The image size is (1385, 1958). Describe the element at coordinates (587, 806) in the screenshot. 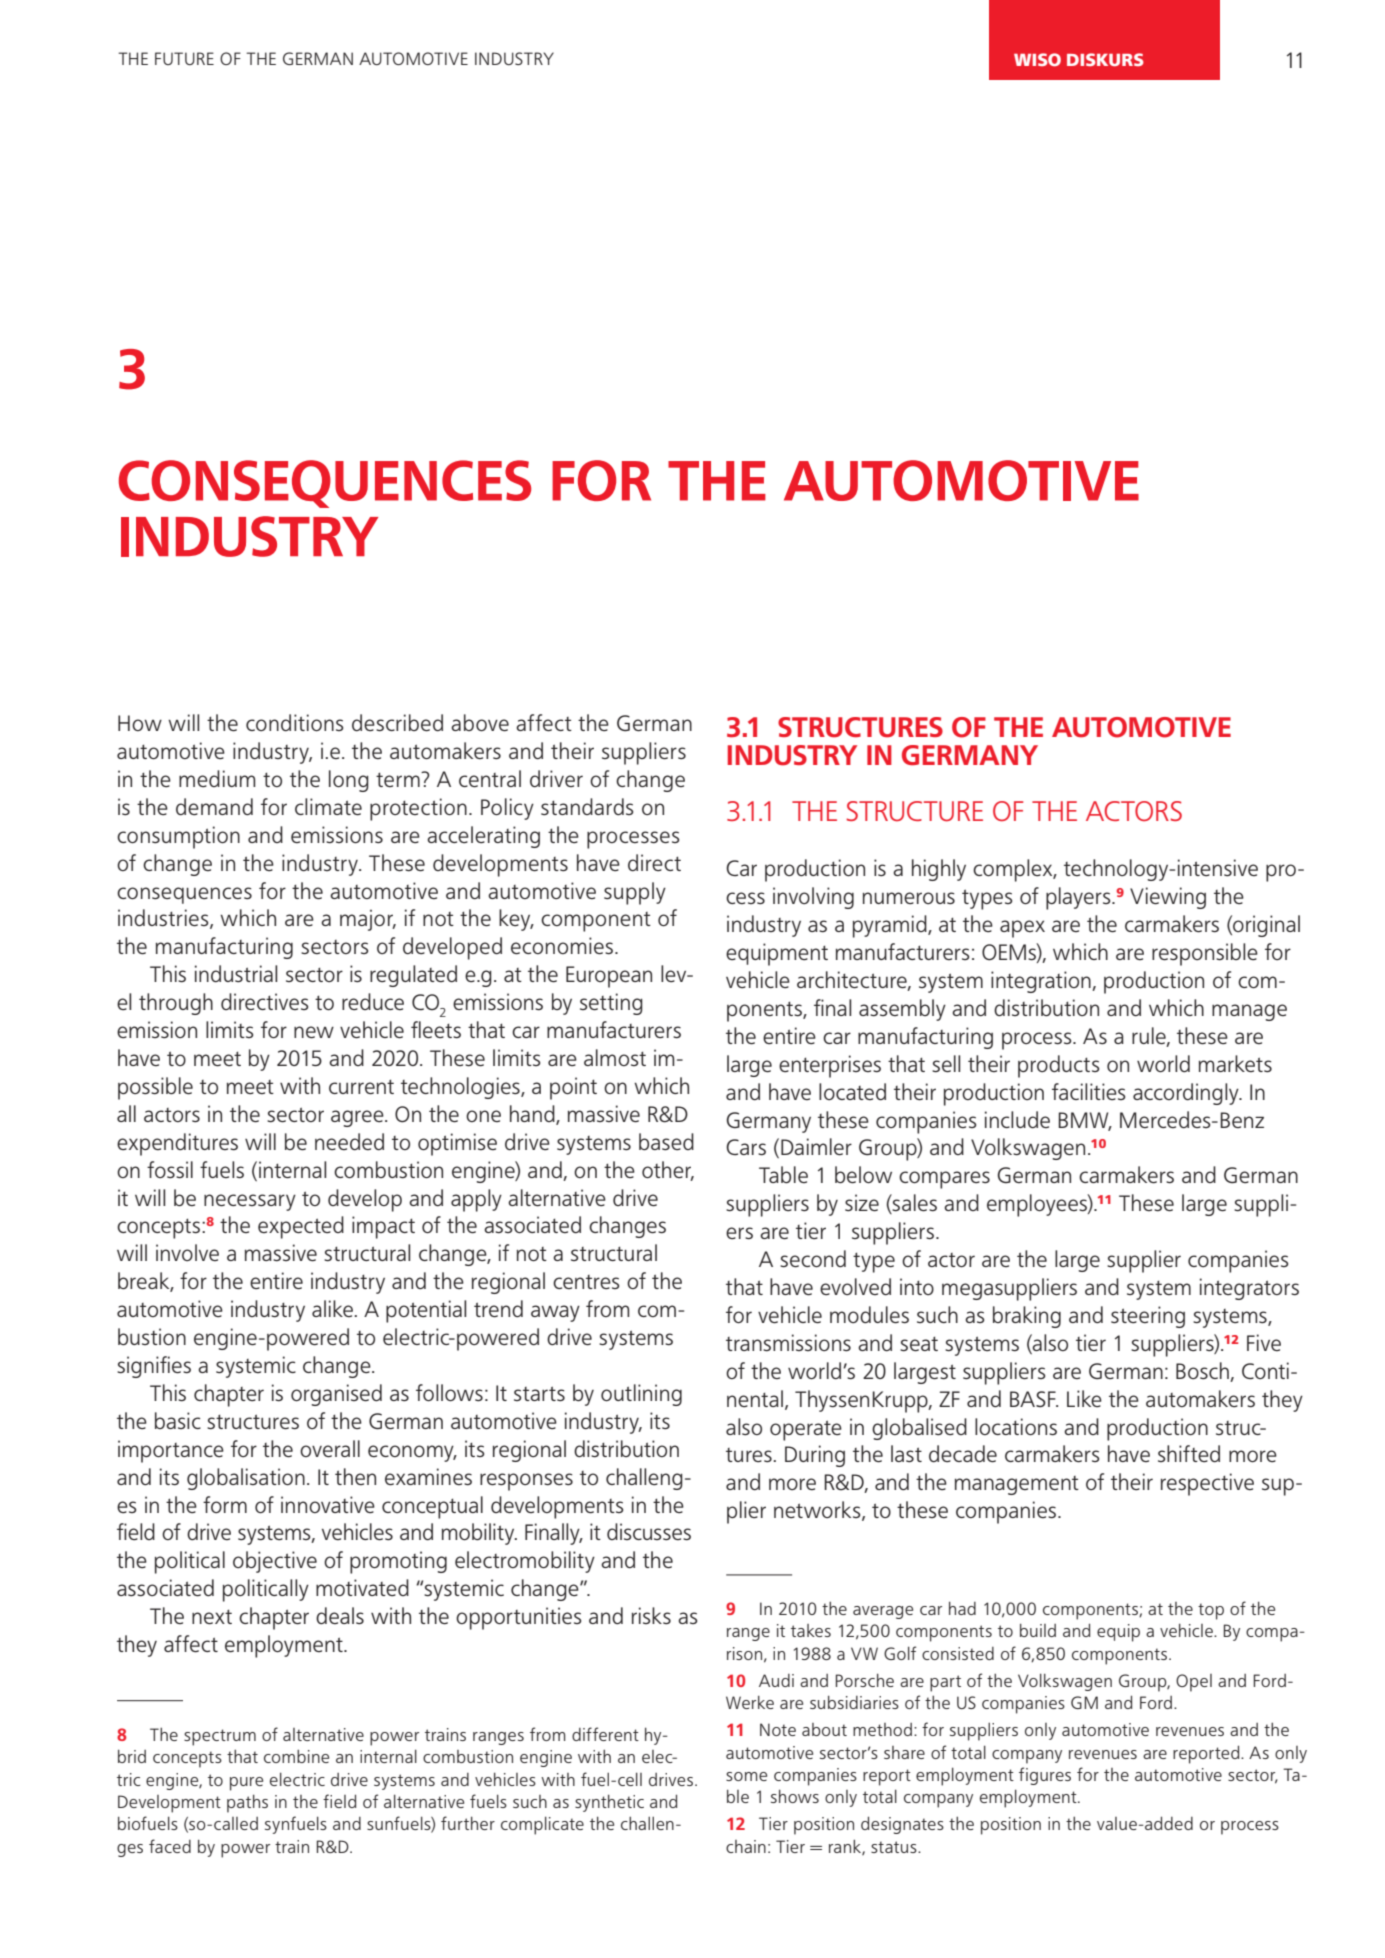

I see `standards` at that location.
